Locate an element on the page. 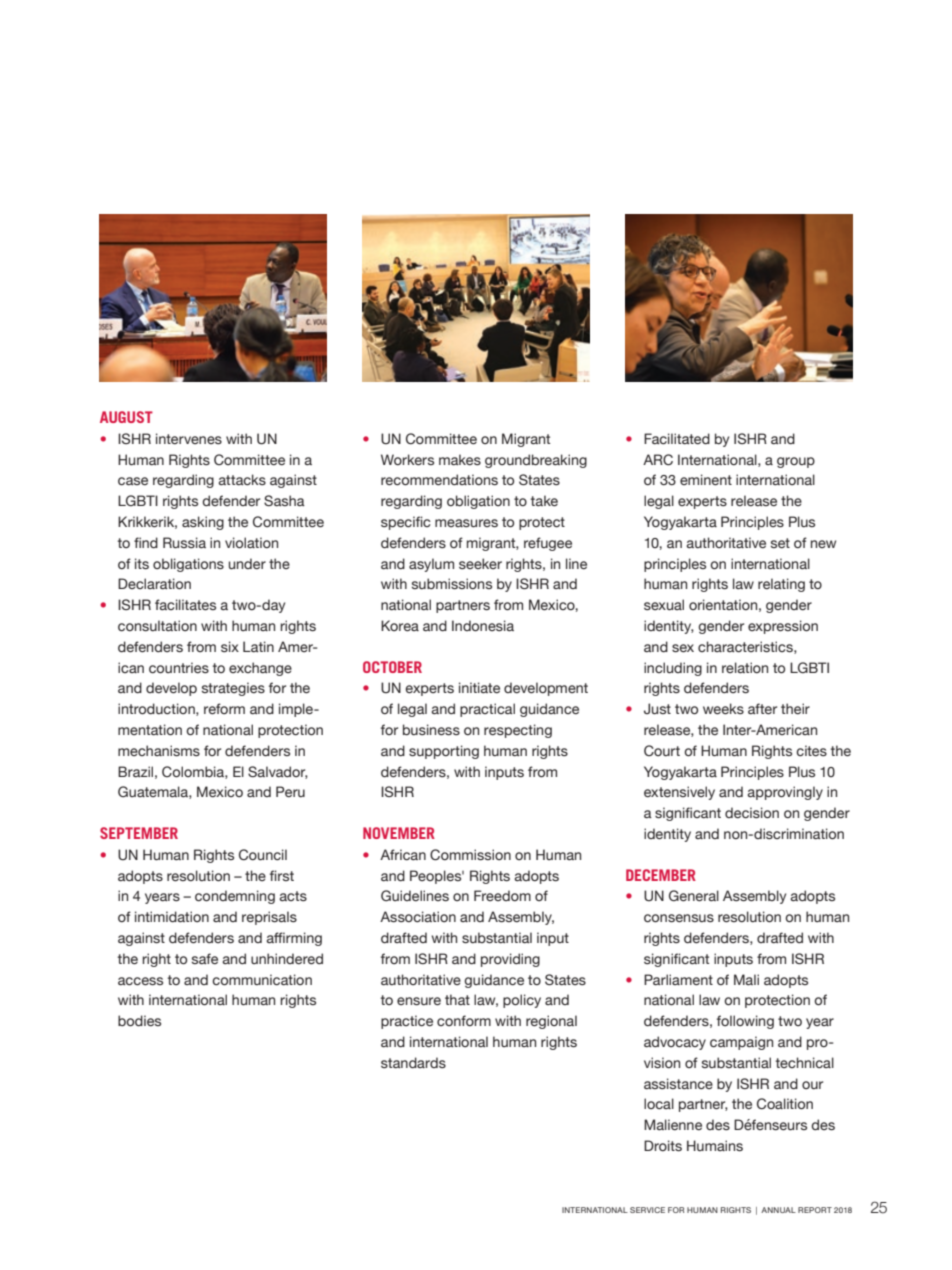  attacks is located at coordinates (242, 480).
